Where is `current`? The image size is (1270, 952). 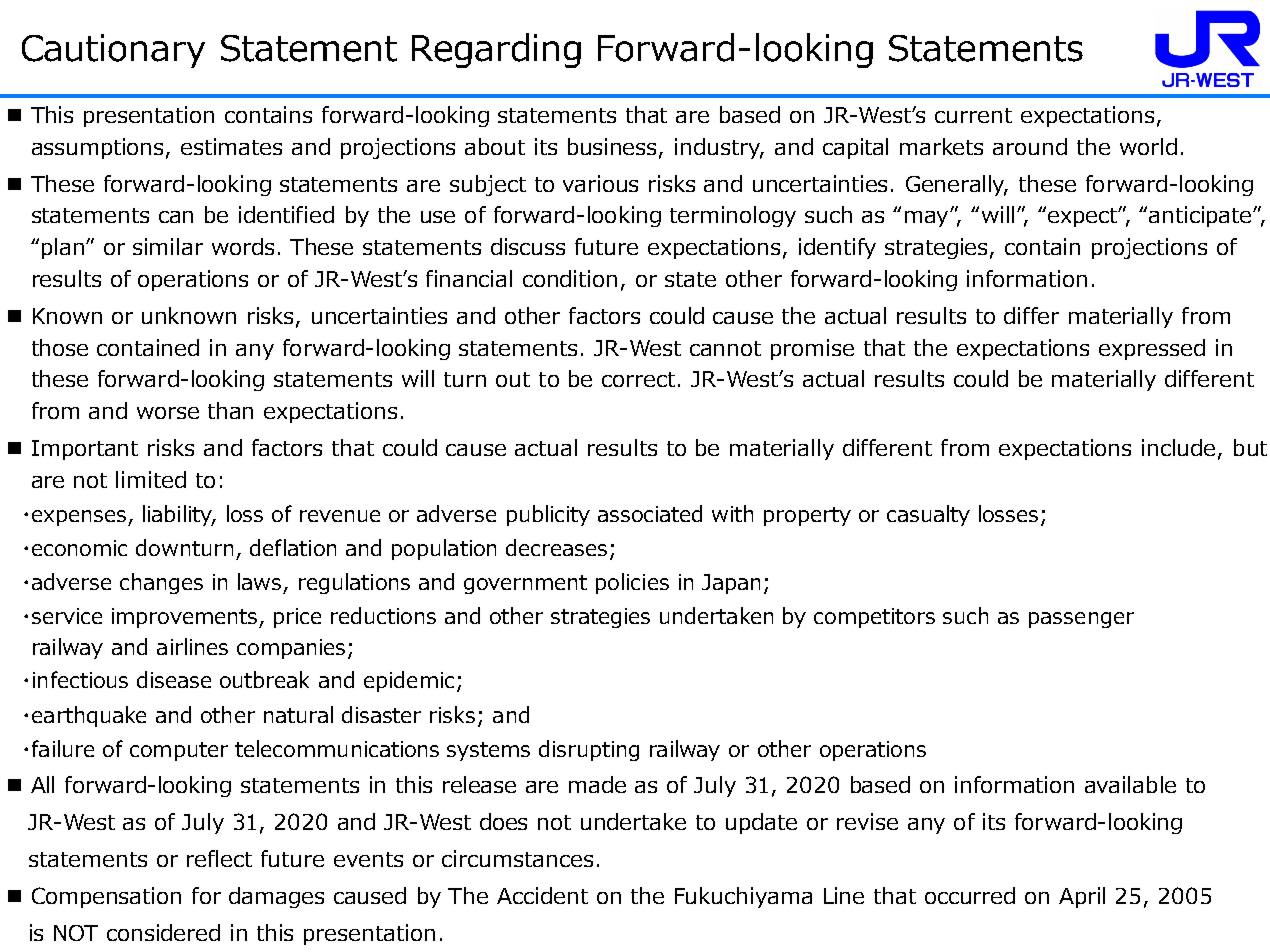 current is located at coordinates (973, 115).
